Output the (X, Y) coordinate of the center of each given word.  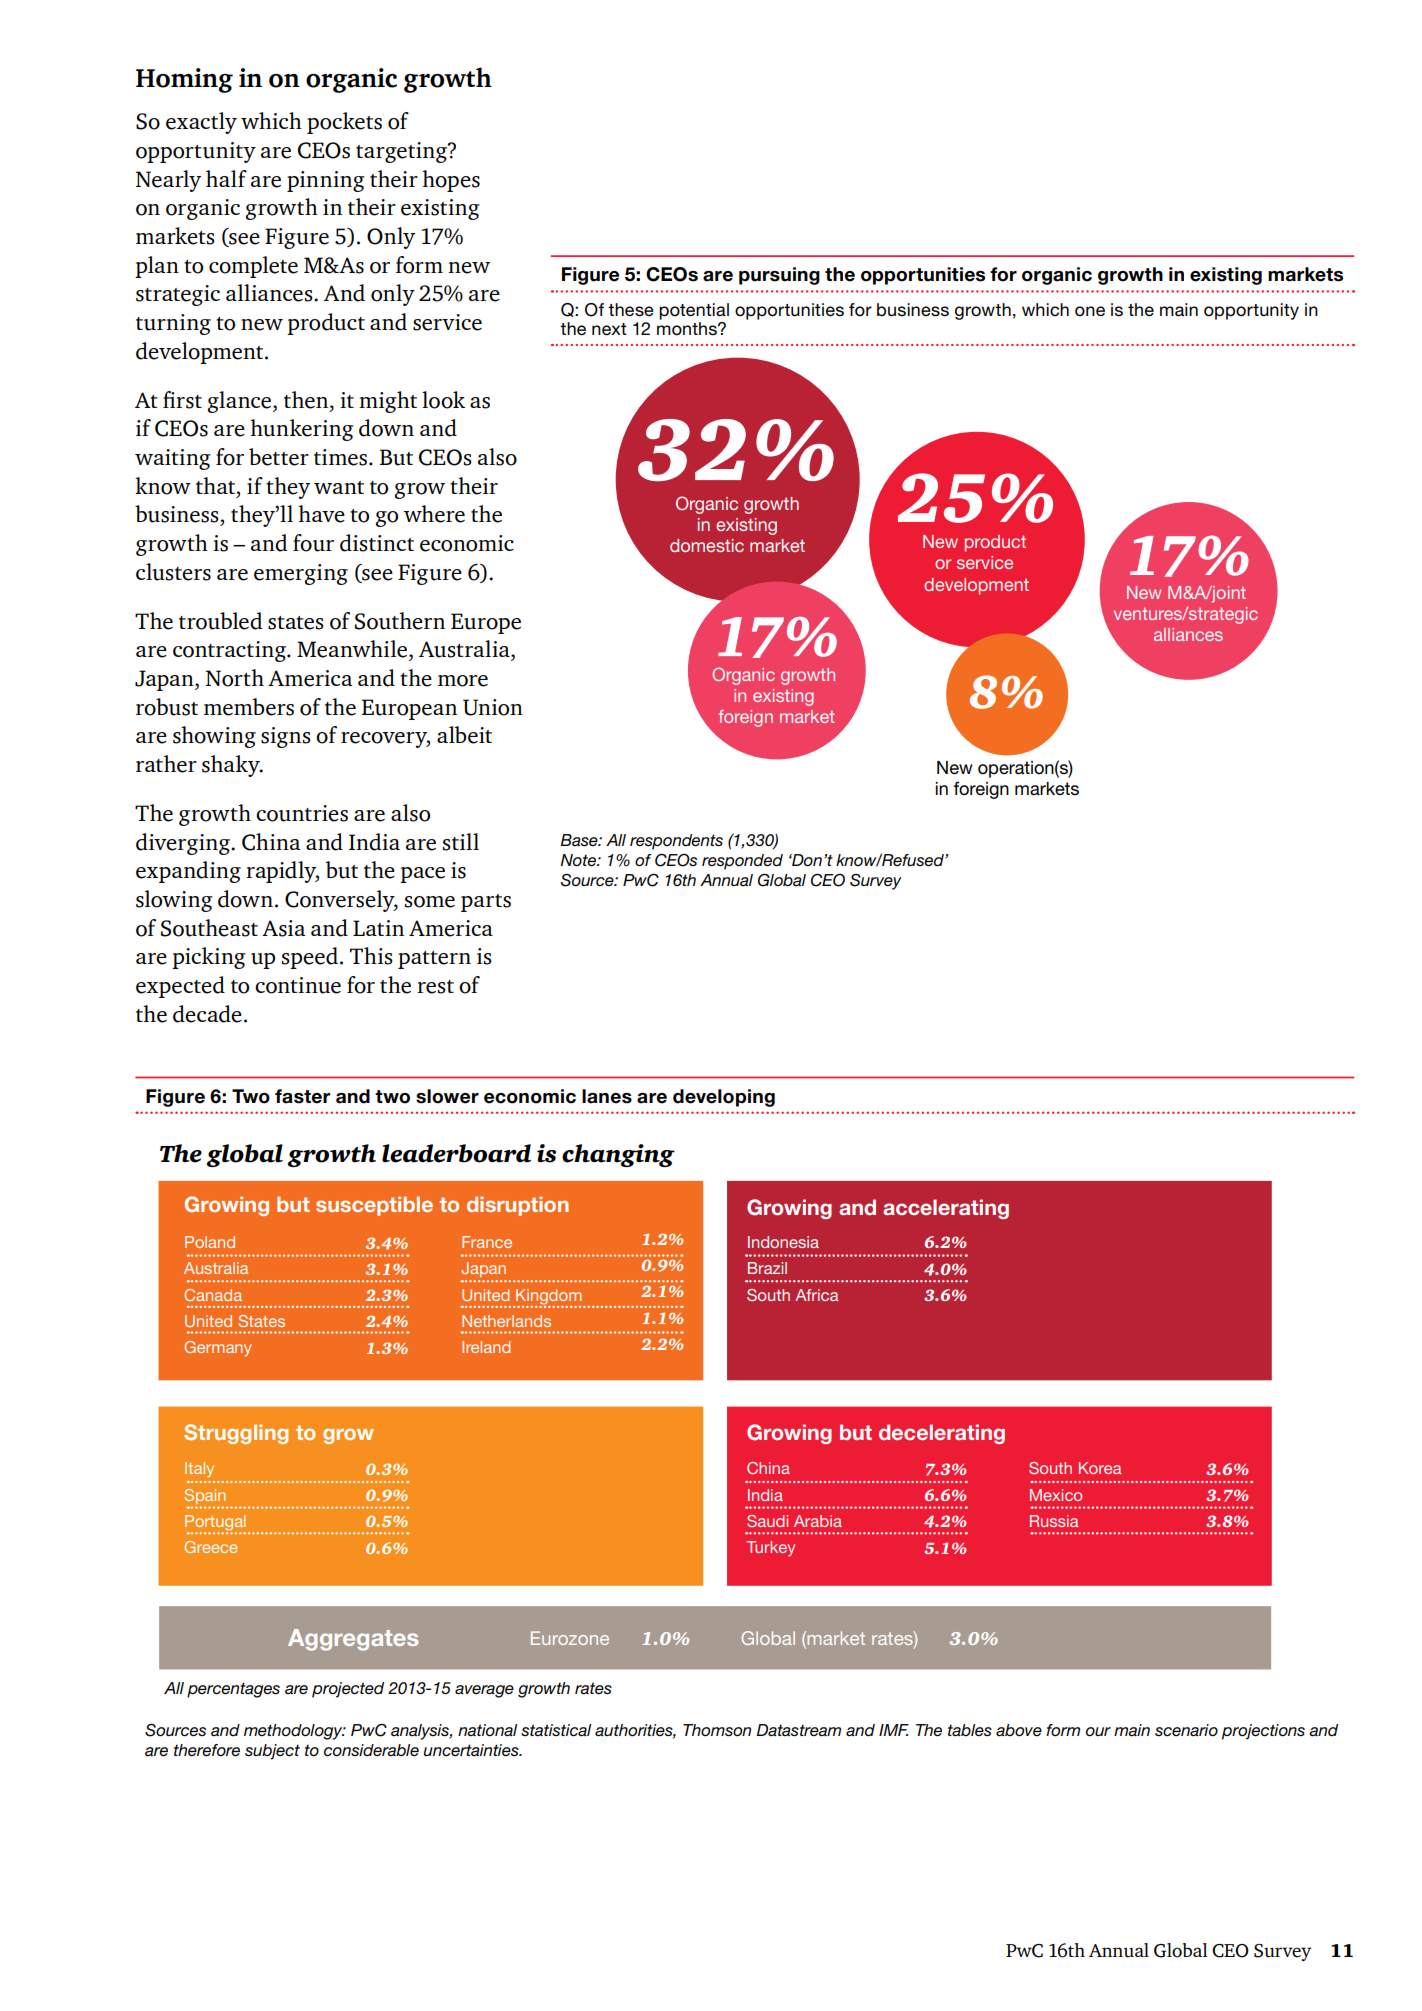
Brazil (767, 1268)
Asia (283, 928)
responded (742, 862)
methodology (294, 1732)
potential (694, 311)
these (631, 310)
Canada (213, 1295)
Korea (1100, 1468)
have (321, 514)
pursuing (779, 276)
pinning (326, 181)
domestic (707, 545)
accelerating (946, 1209)
